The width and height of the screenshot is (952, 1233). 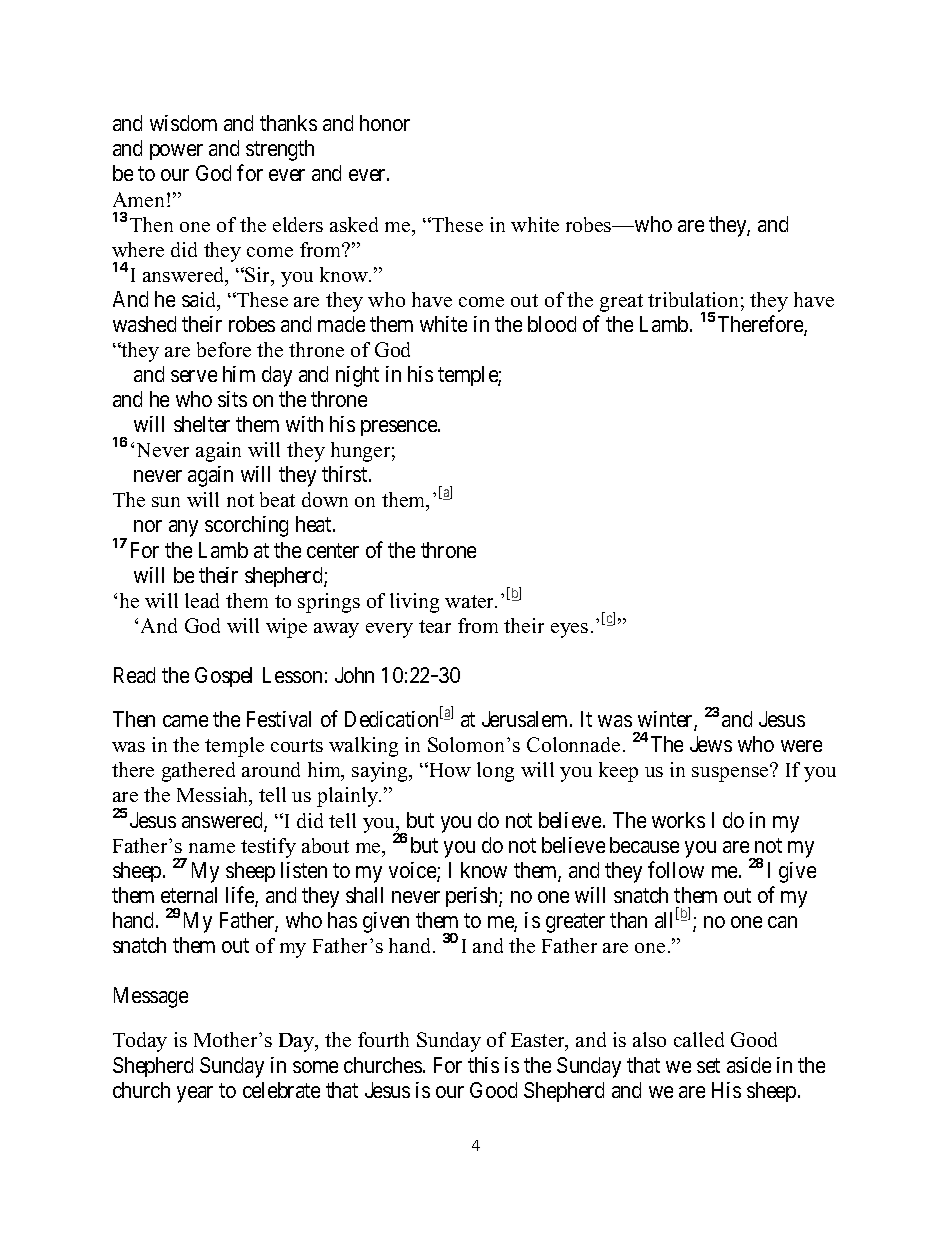 I want to click on lead, so click(x=202, y=600).
